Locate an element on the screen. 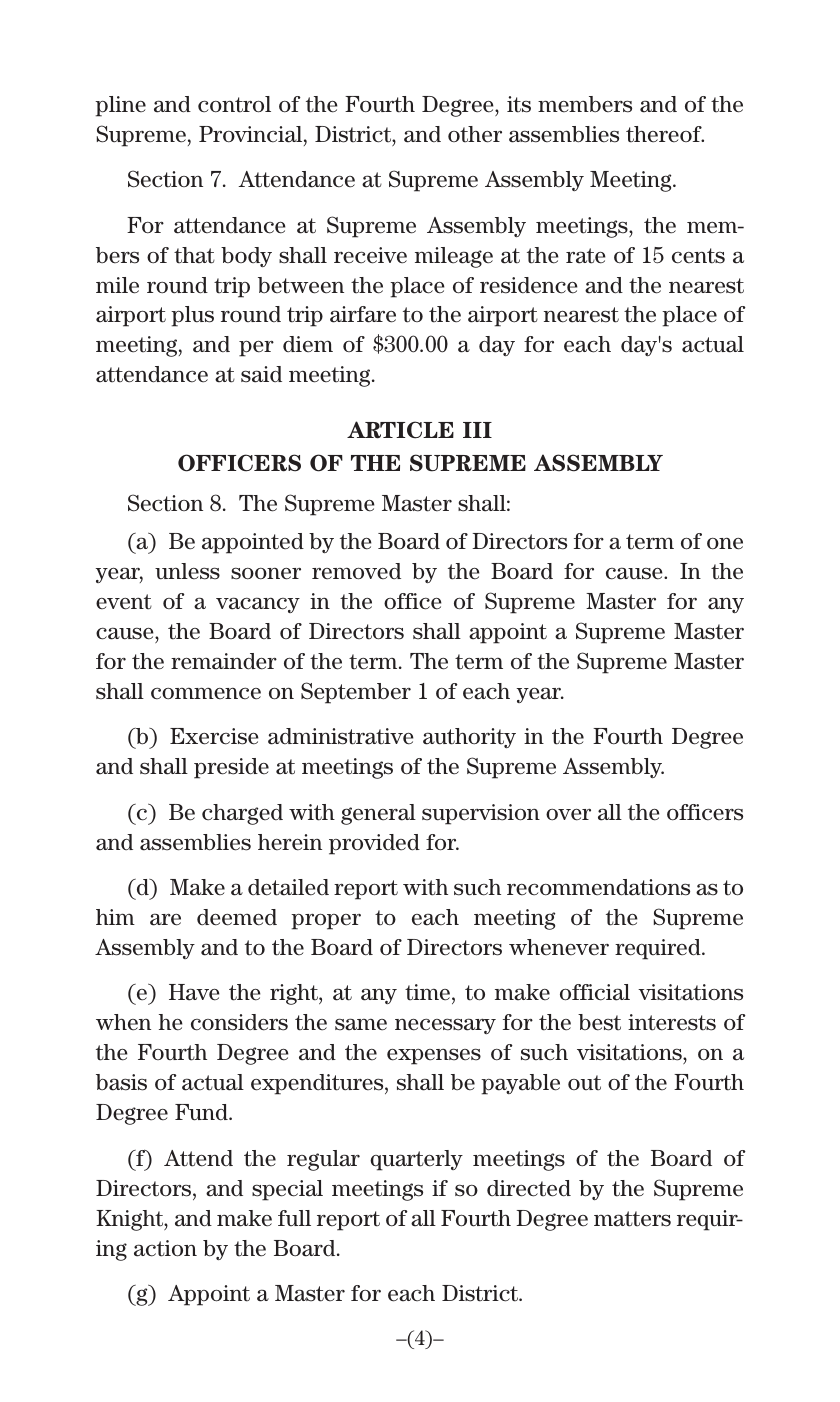  over is located at coordinates (568, 815).
